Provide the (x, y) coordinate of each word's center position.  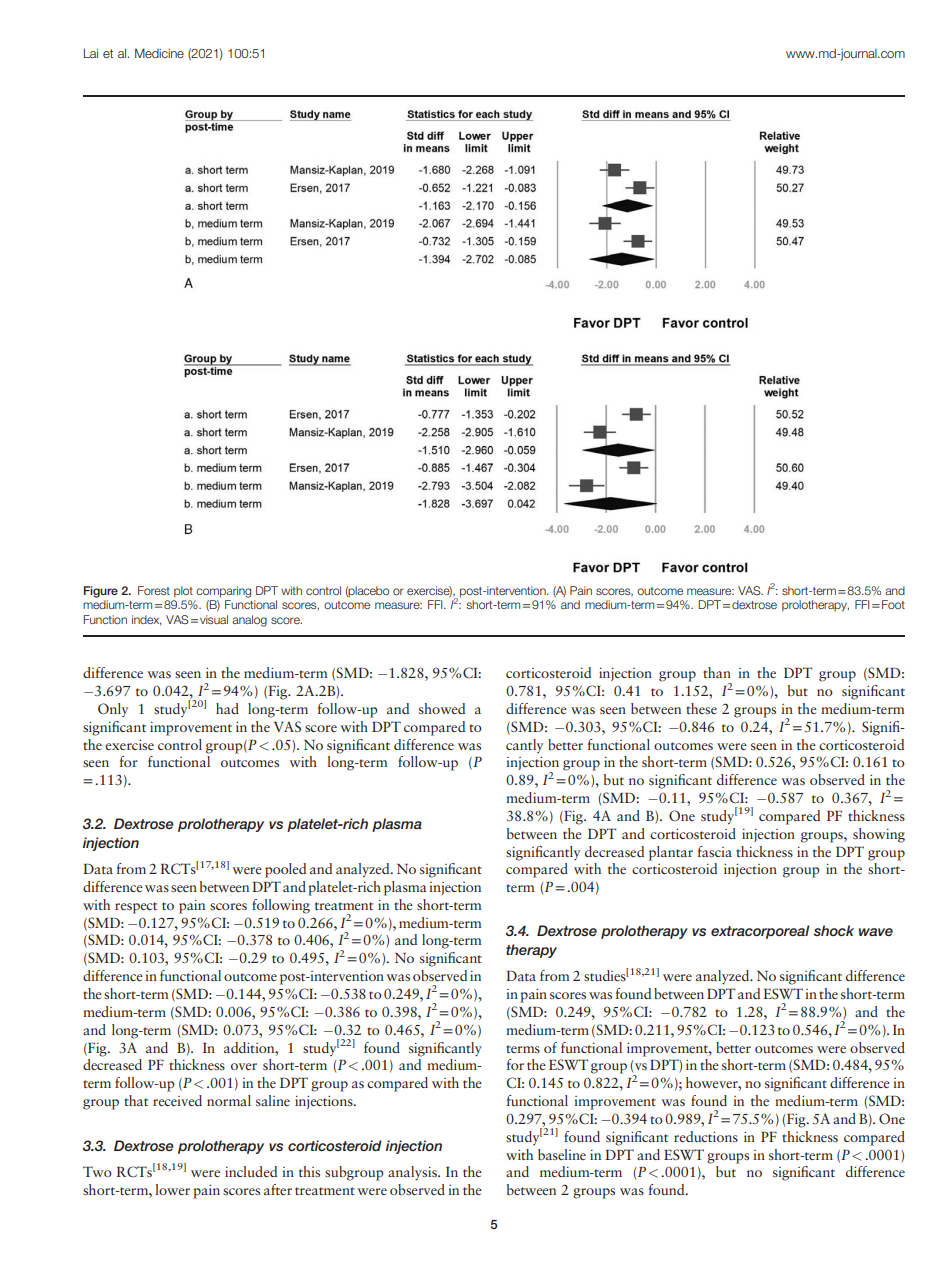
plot (183, 591)
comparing (223, 592)
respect (136, 908)
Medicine (159, 53)
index (147, 620)
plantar (671, 853)
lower (172, 1189)
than (717, 672)
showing (879, 835)
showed (442, 708)
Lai (91, 53)
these (701, 708)
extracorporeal (760, 932)
